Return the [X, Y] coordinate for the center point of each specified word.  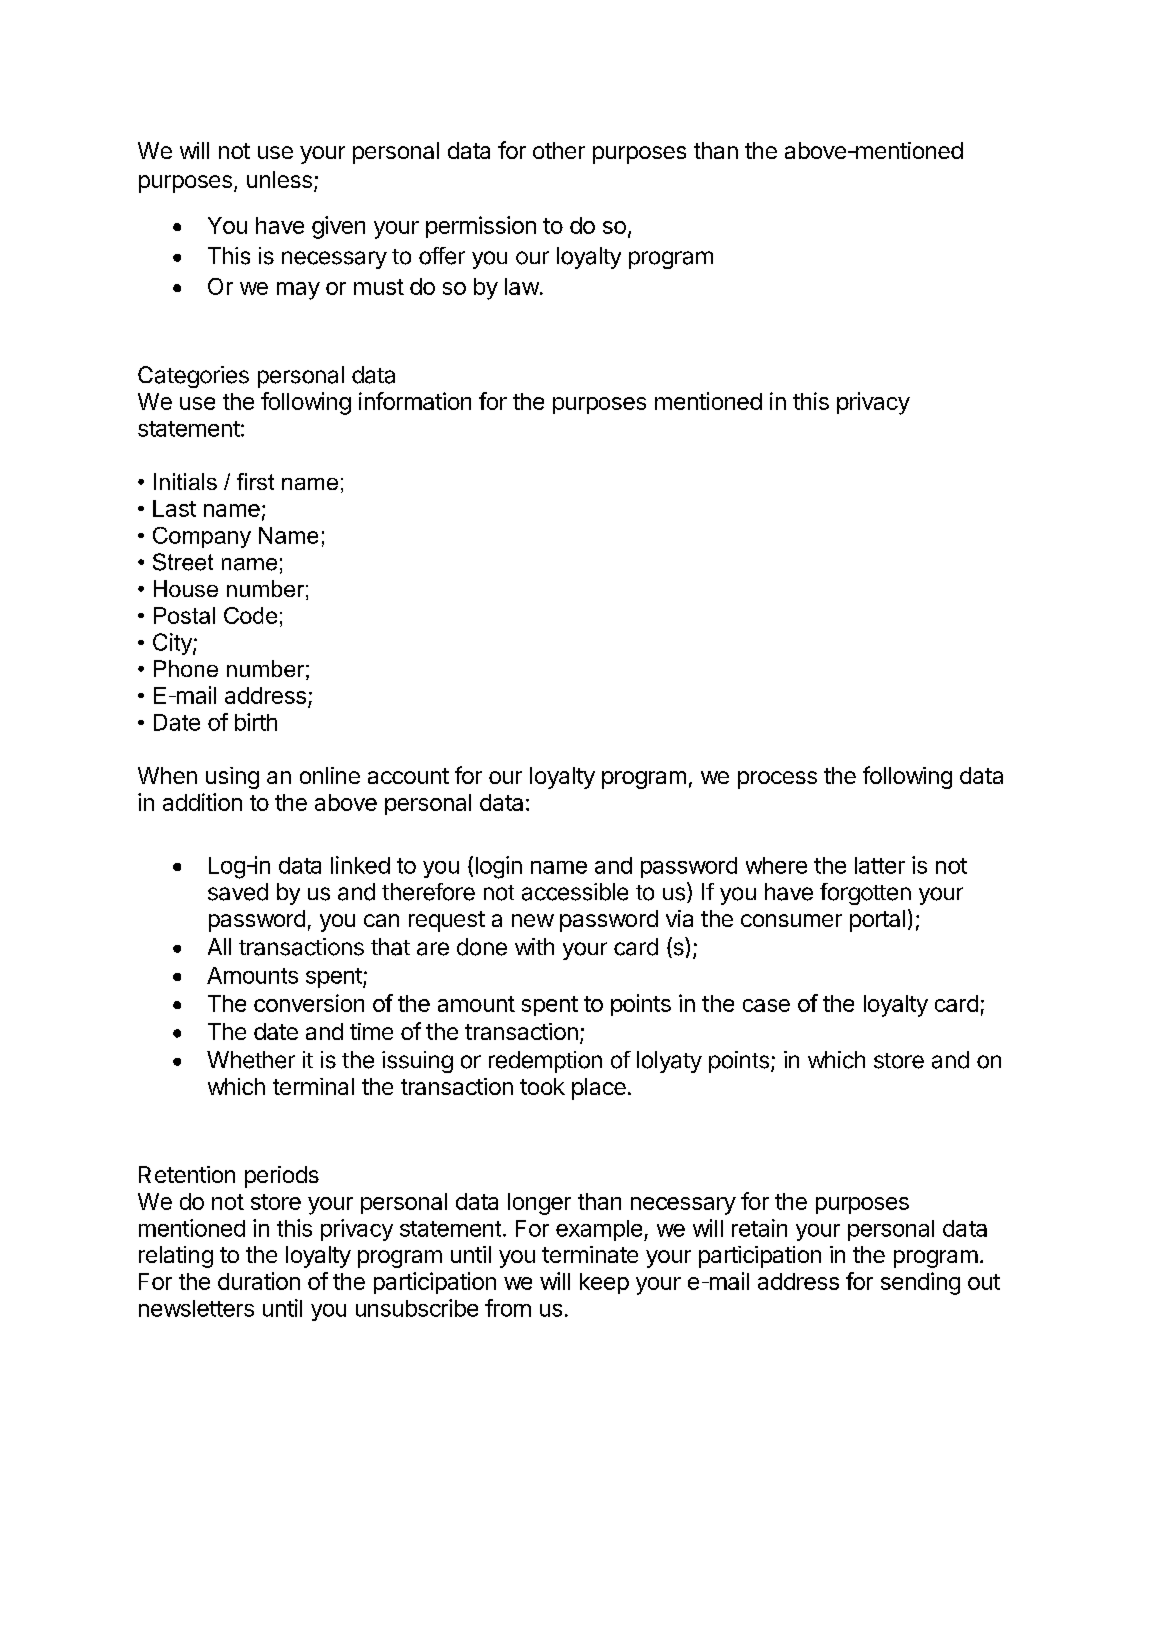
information [415, 401]
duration [259, 1281]
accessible [575, 892]
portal [877, 921]
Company [202, 537]
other [559, 150]
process [777, 780]
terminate [590, 1254]
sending [920, 1283]
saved [238, 892]
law [522, 286]
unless [279, 179]
